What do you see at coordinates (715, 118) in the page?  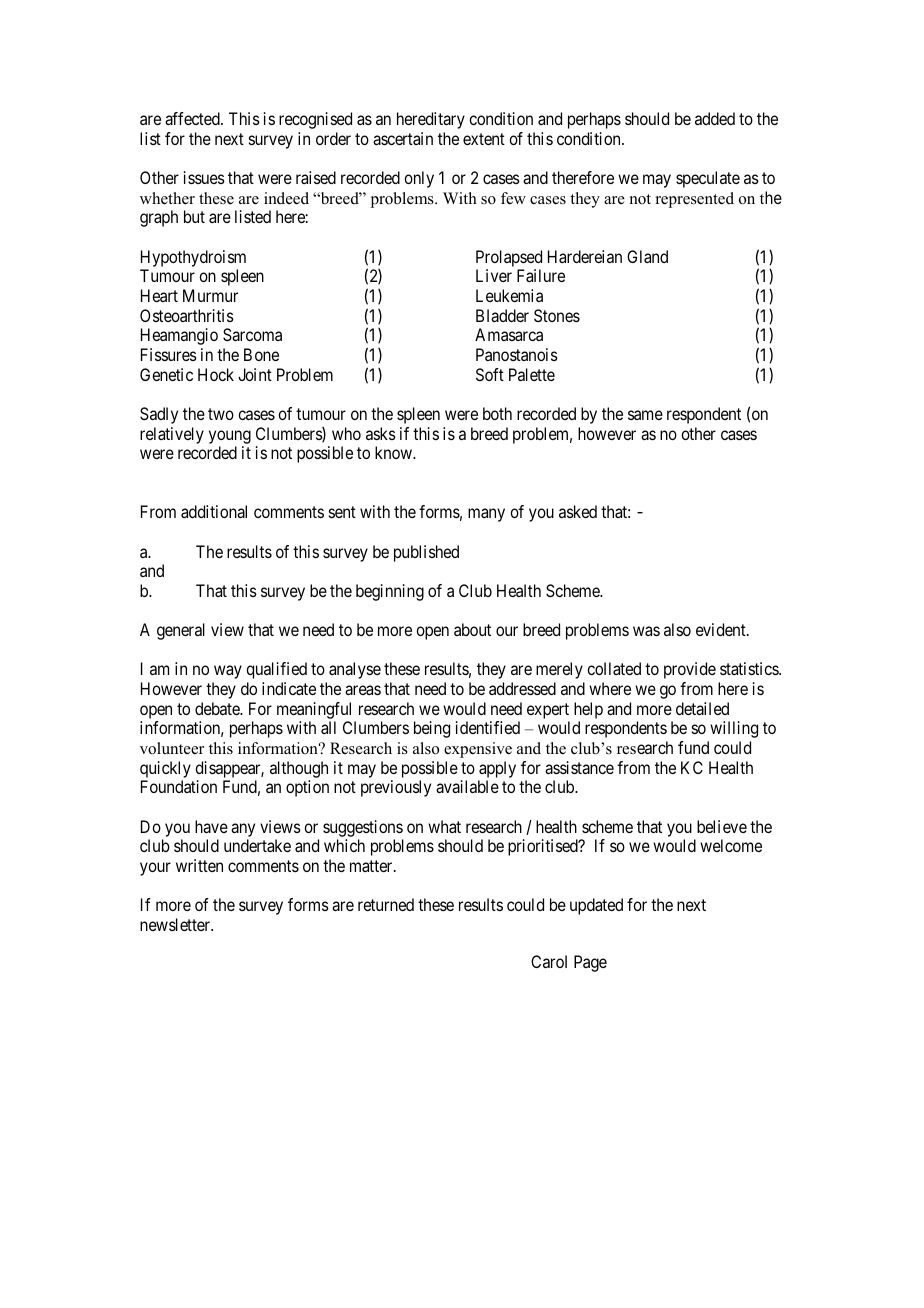 I see `added` at bounding box center [715, 118].
